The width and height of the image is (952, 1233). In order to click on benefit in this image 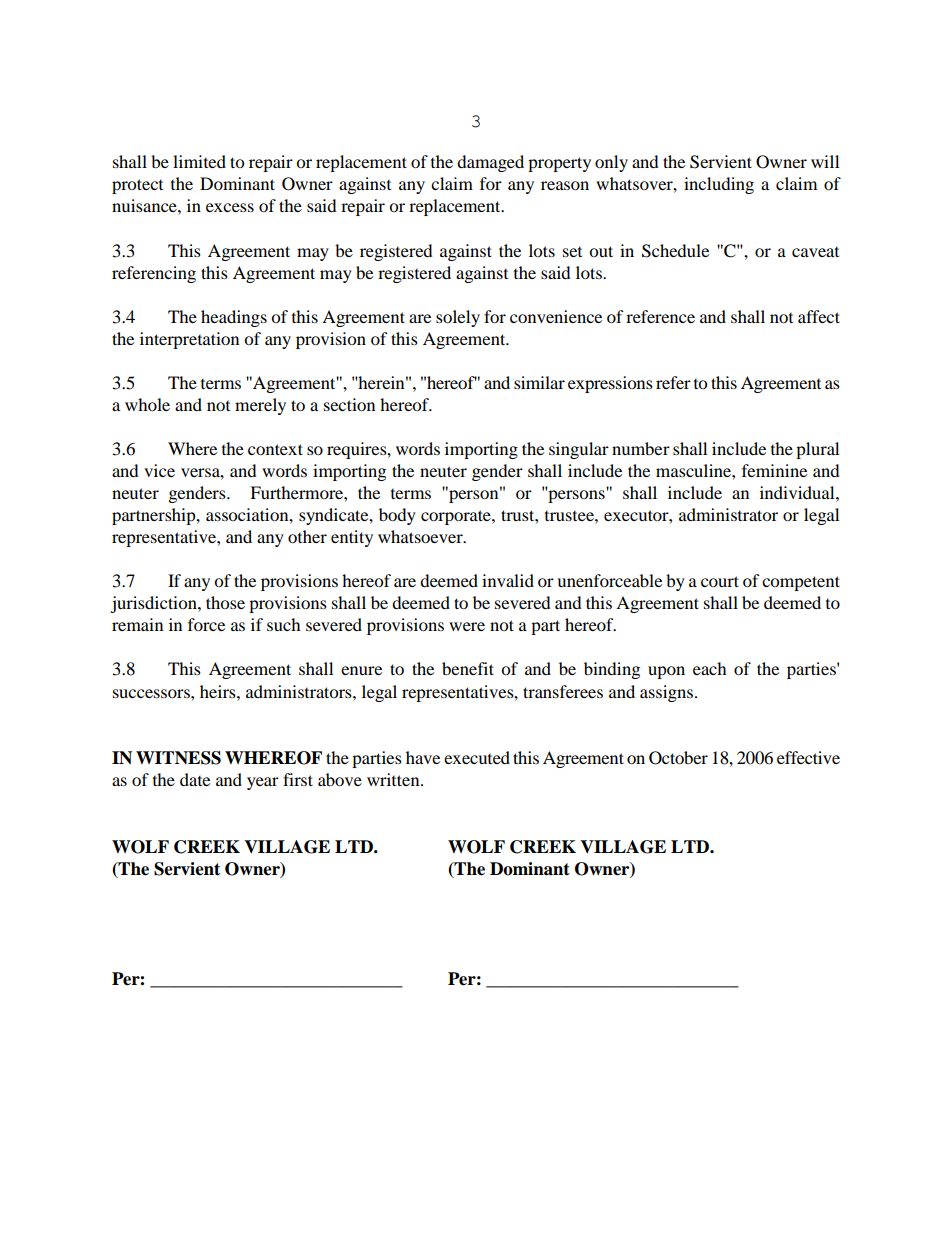, I will do `click(468, 668)`.
